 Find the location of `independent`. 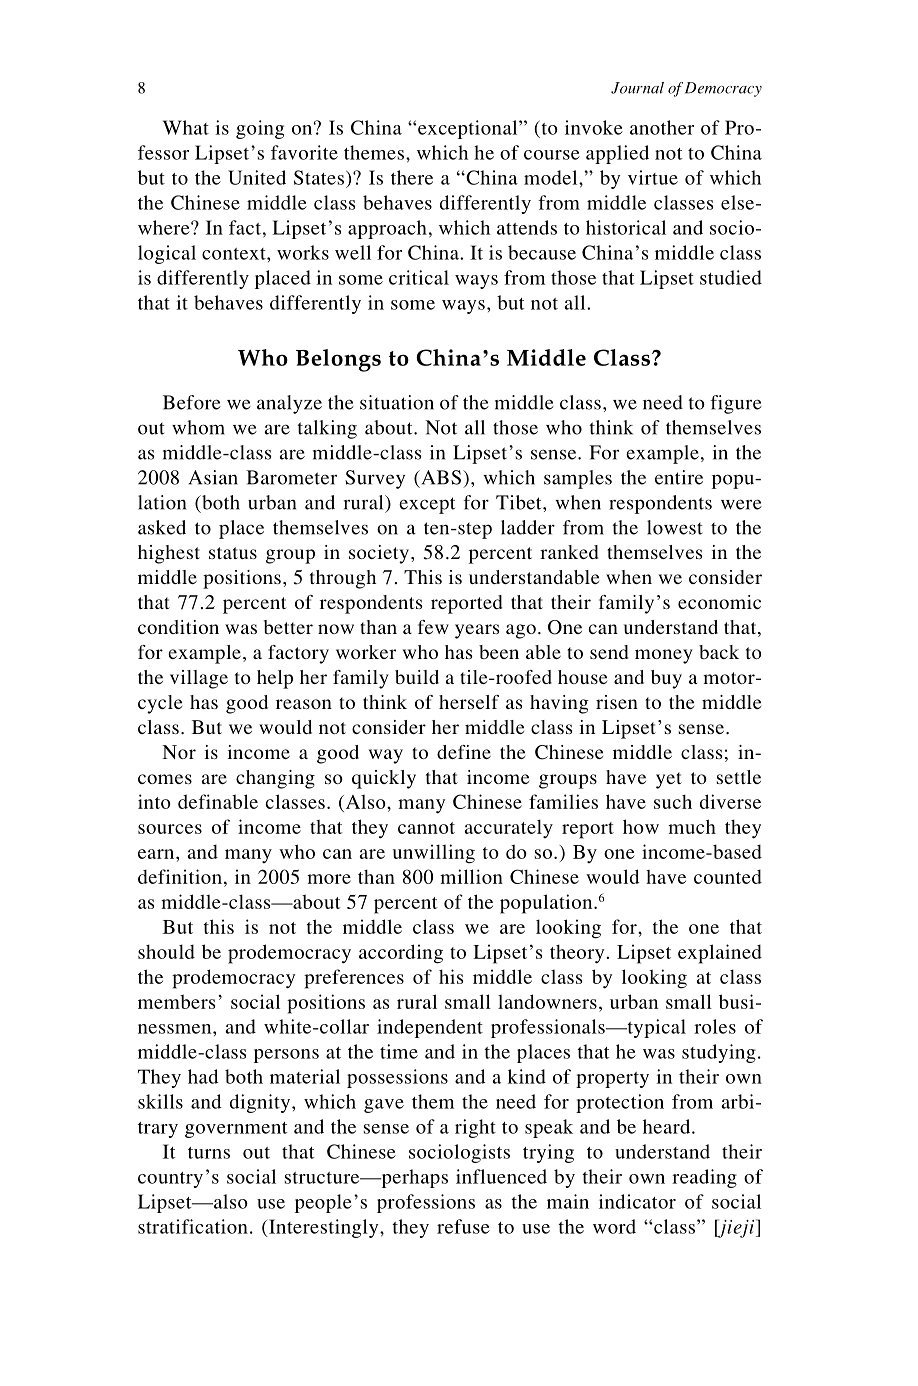

independent is located at coordinates (430, 1028).
